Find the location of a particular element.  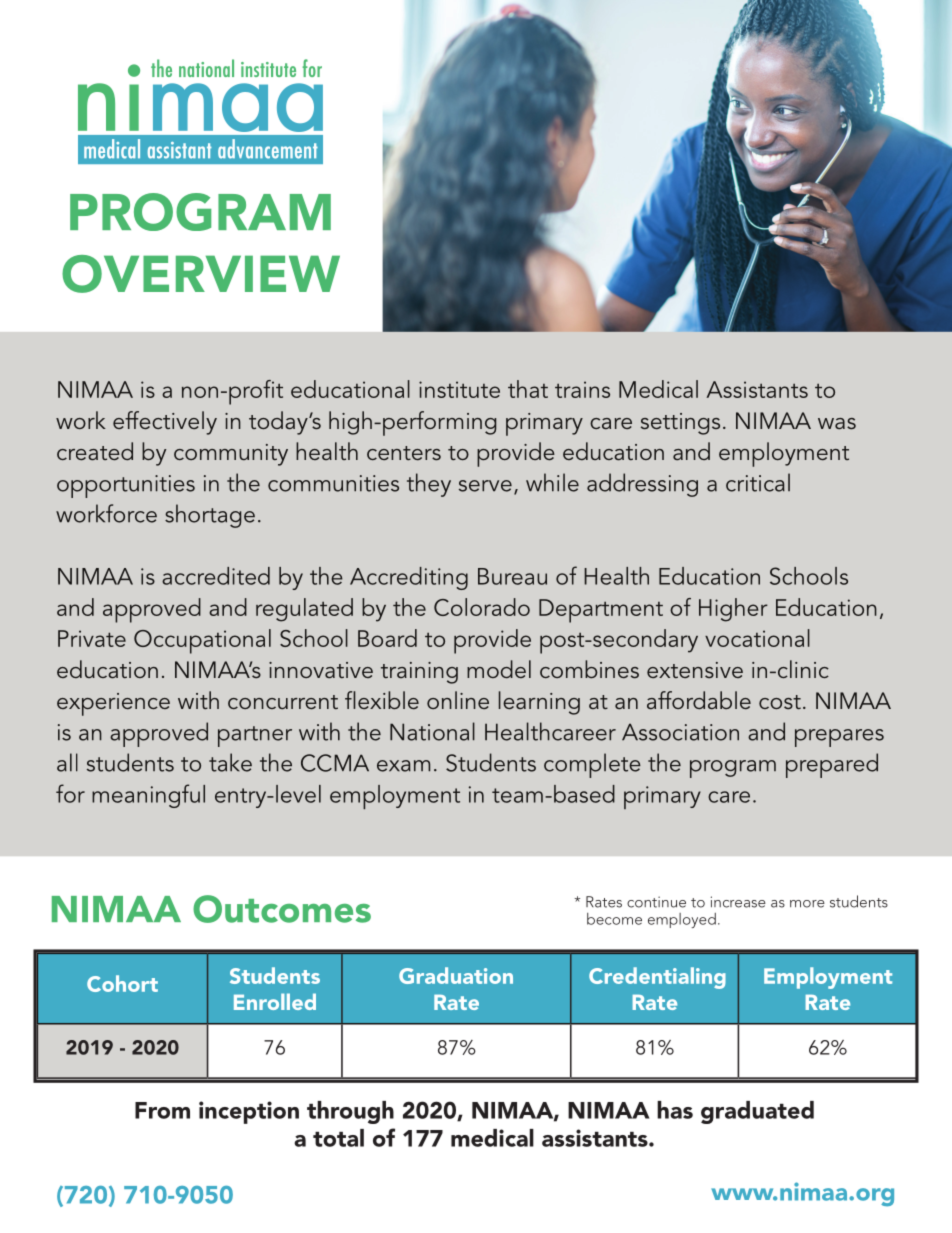

OVERVIEW is located at coordinates (201, 274).
